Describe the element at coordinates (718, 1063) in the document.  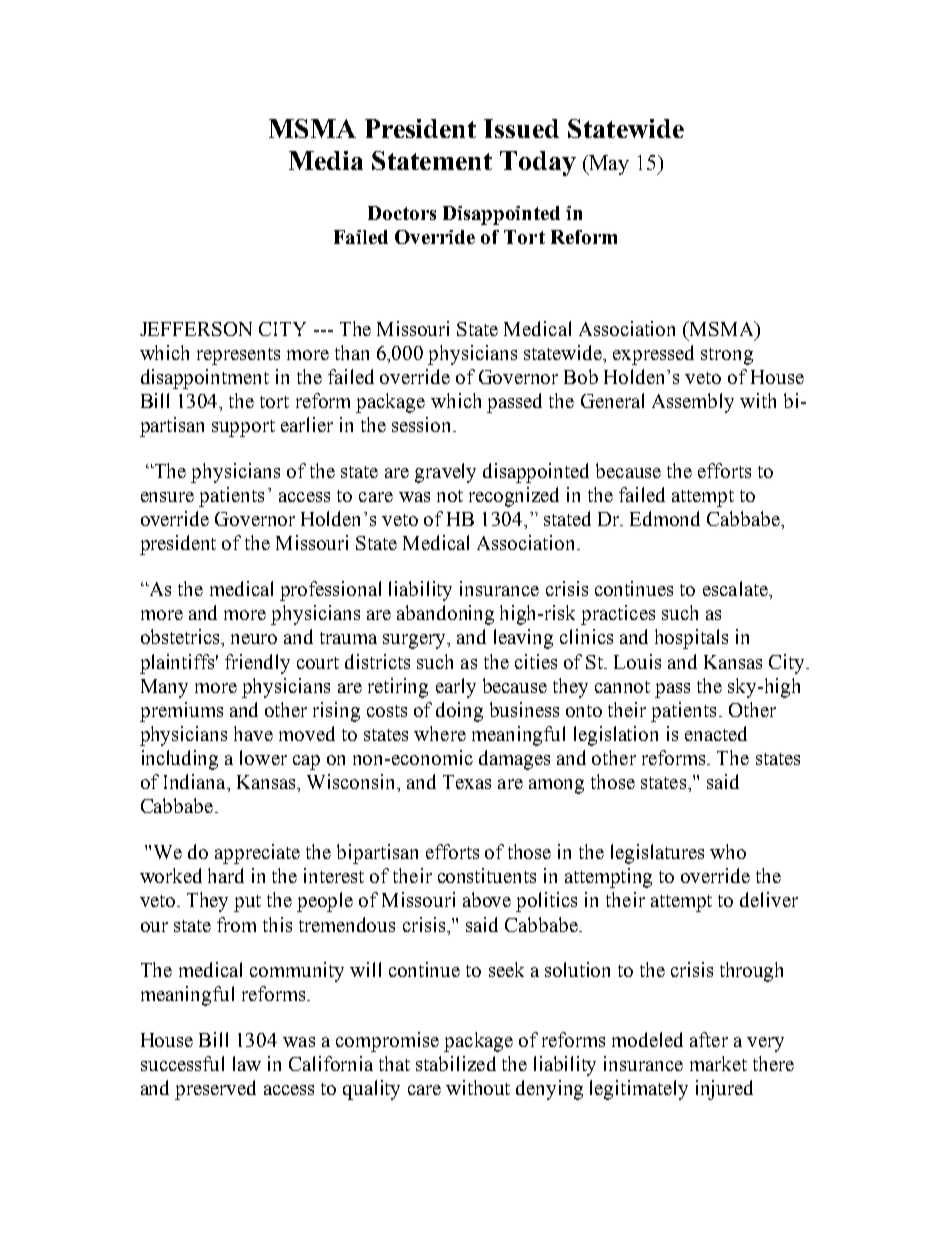
I see `market` at that location.
